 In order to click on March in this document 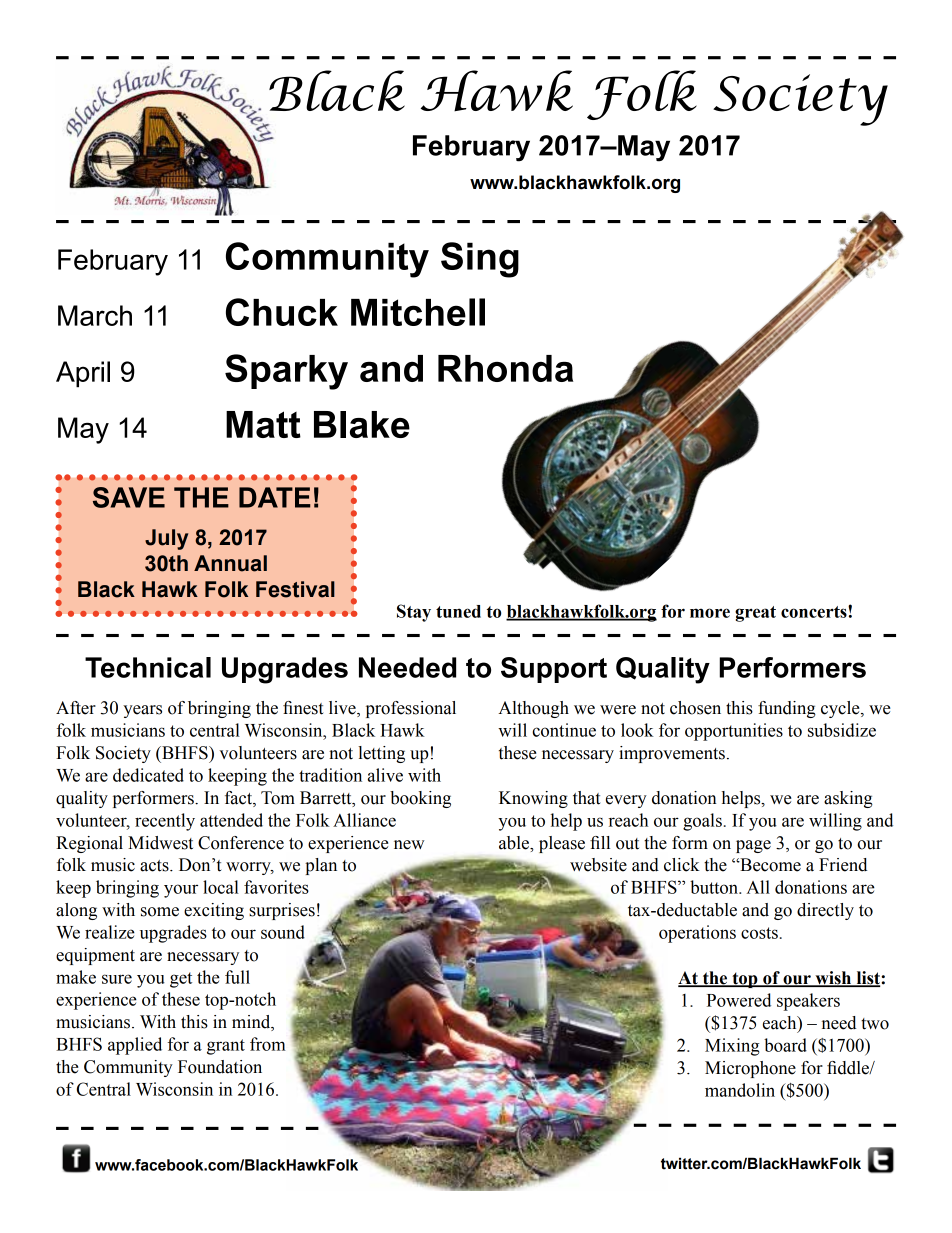, I will do `click(95, 315)`.
